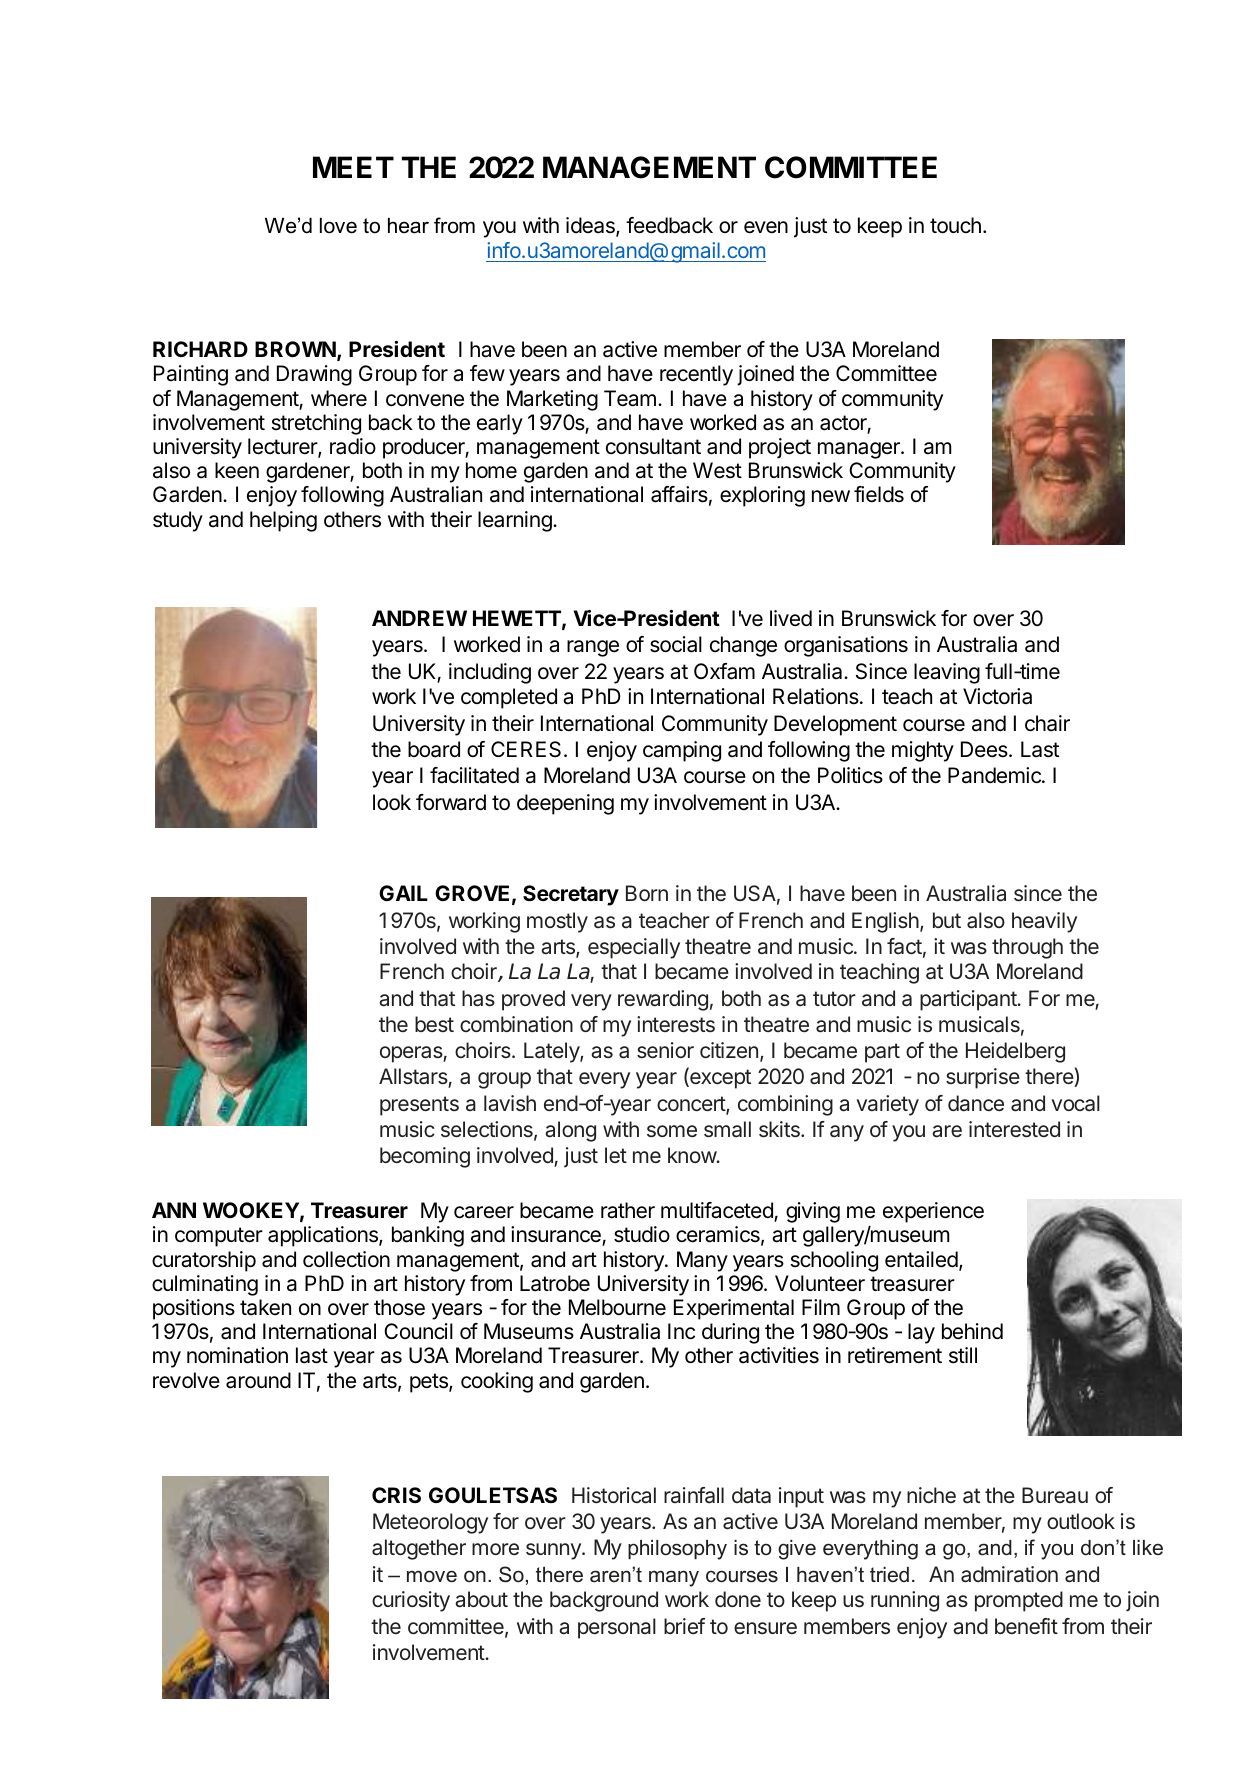 The image size is (1252, 1771). I want to click on helping, so click(283, 521).
